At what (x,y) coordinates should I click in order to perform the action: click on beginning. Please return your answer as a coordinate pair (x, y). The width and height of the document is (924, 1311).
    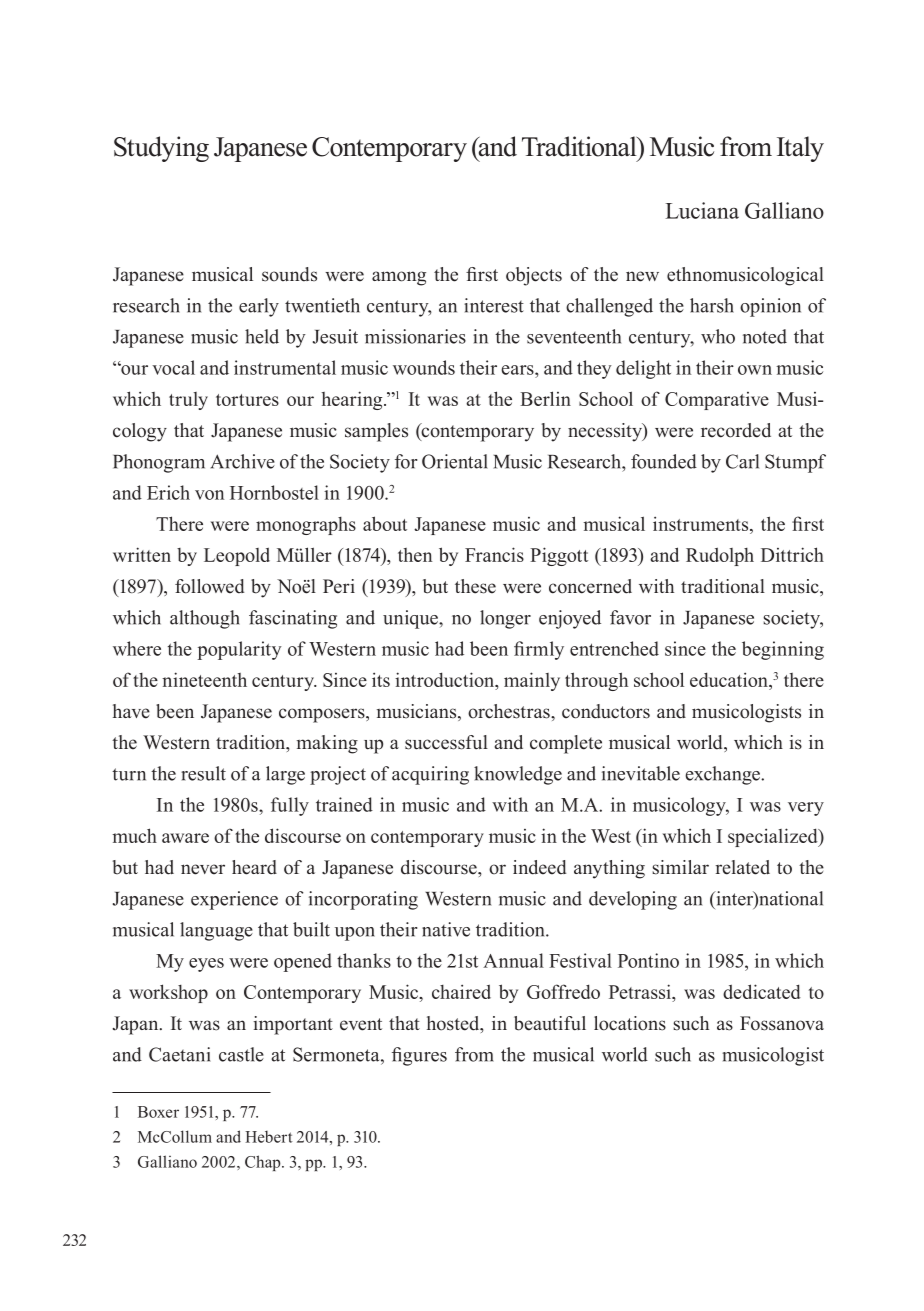
    Looking at the image, I should click on (783, 650).
